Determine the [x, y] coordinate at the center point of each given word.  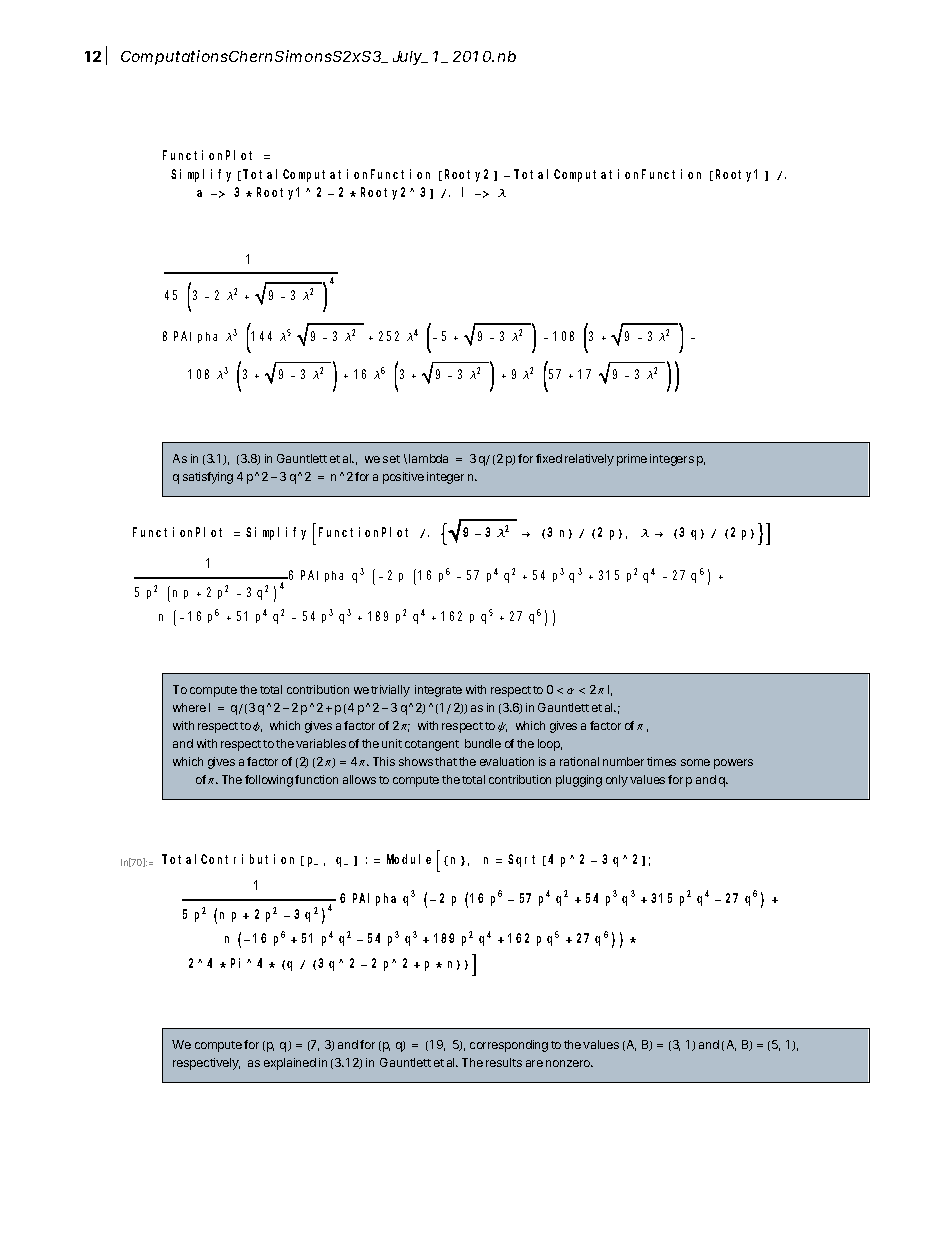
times [661, 761]
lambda [428, 458]
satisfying [208, 478]
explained [290, 1064]
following [269, 781]
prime [632, 460]
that [446, 761]
